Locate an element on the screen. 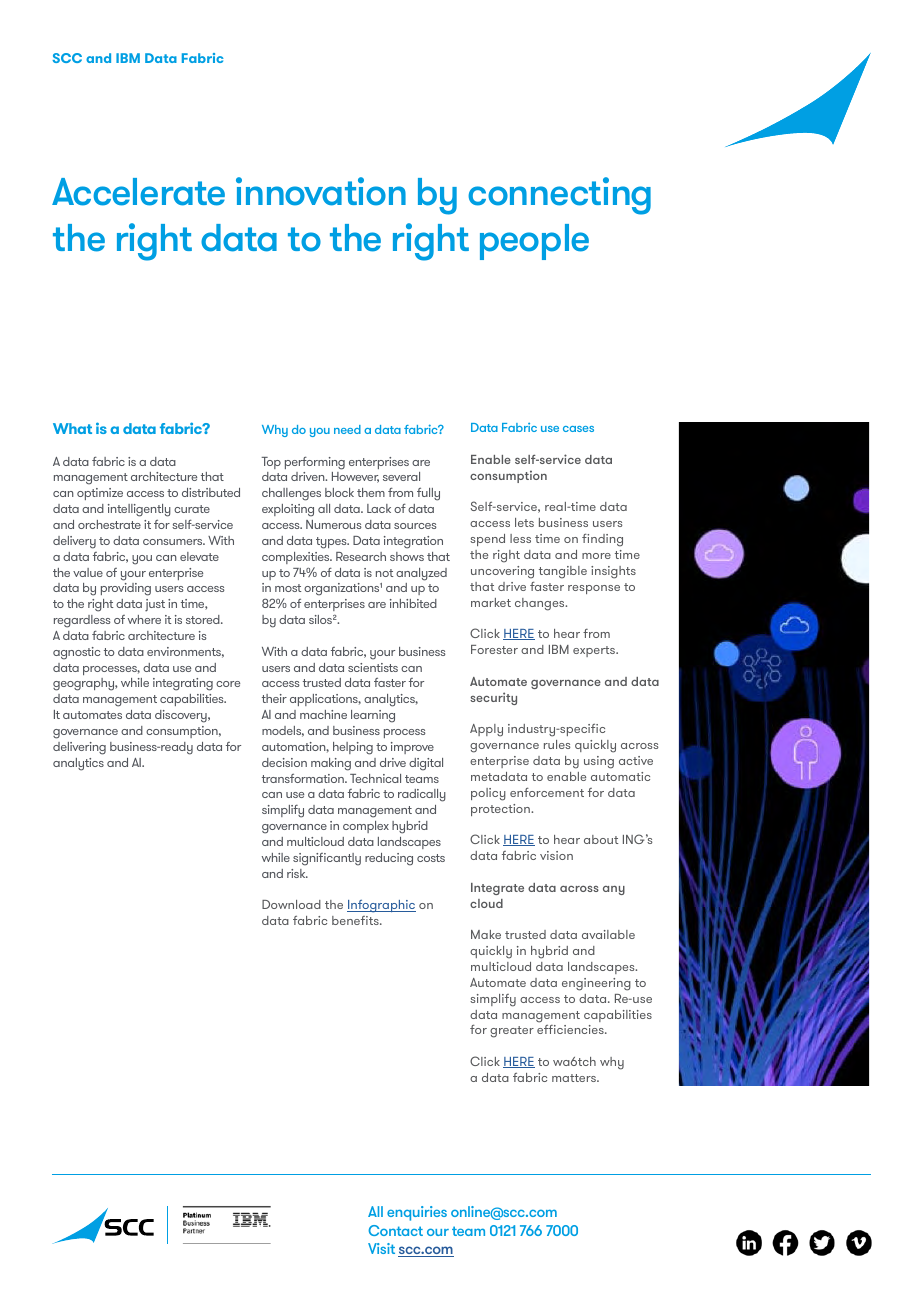 The image size is (924, 1308). providing is located at coordinates (126, 589).
